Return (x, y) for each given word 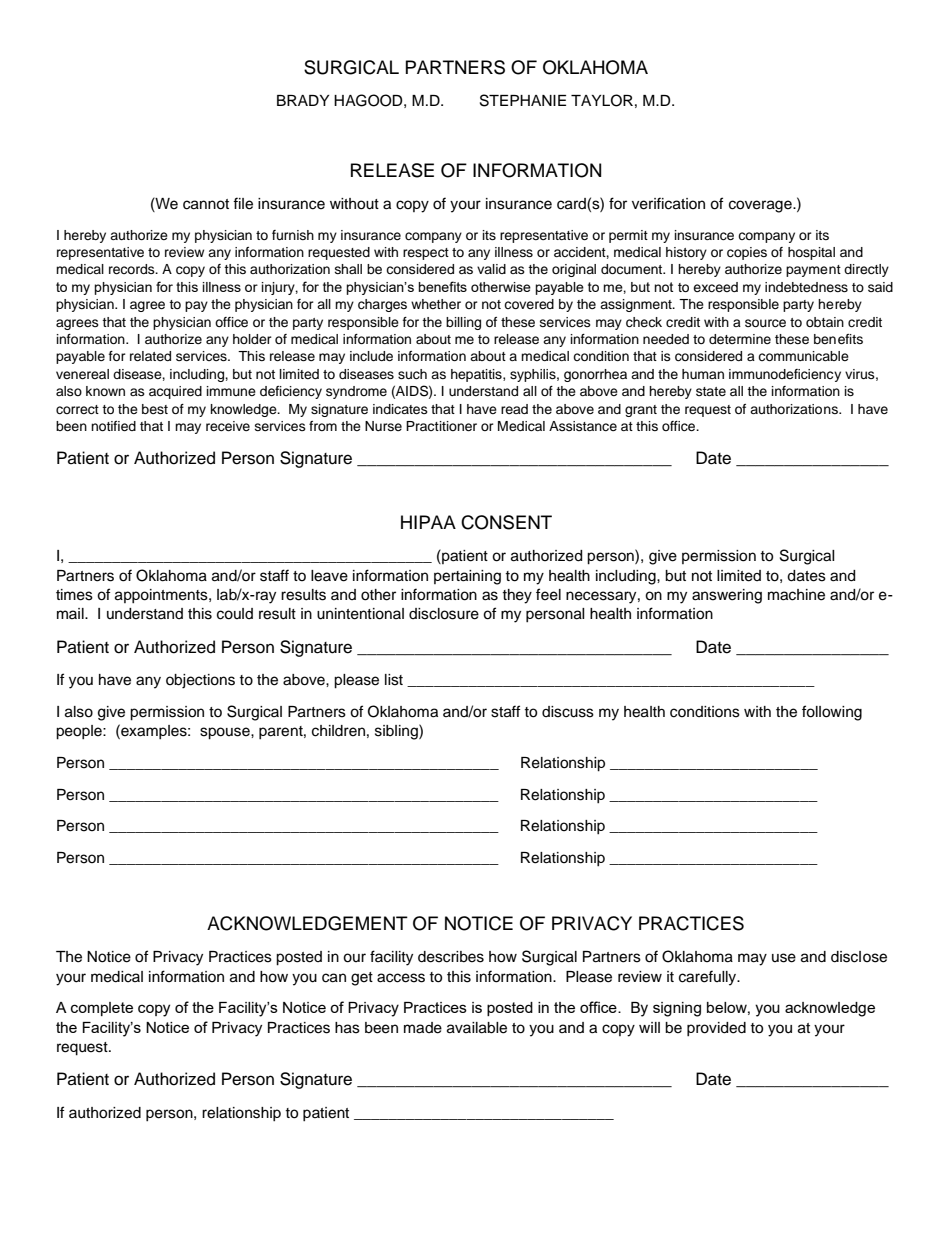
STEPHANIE (523, 100)
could (235, 614)
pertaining (467, 577)
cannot (206, 204)
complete (102, 1009)
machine (796, 595)
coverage (761, 206)
